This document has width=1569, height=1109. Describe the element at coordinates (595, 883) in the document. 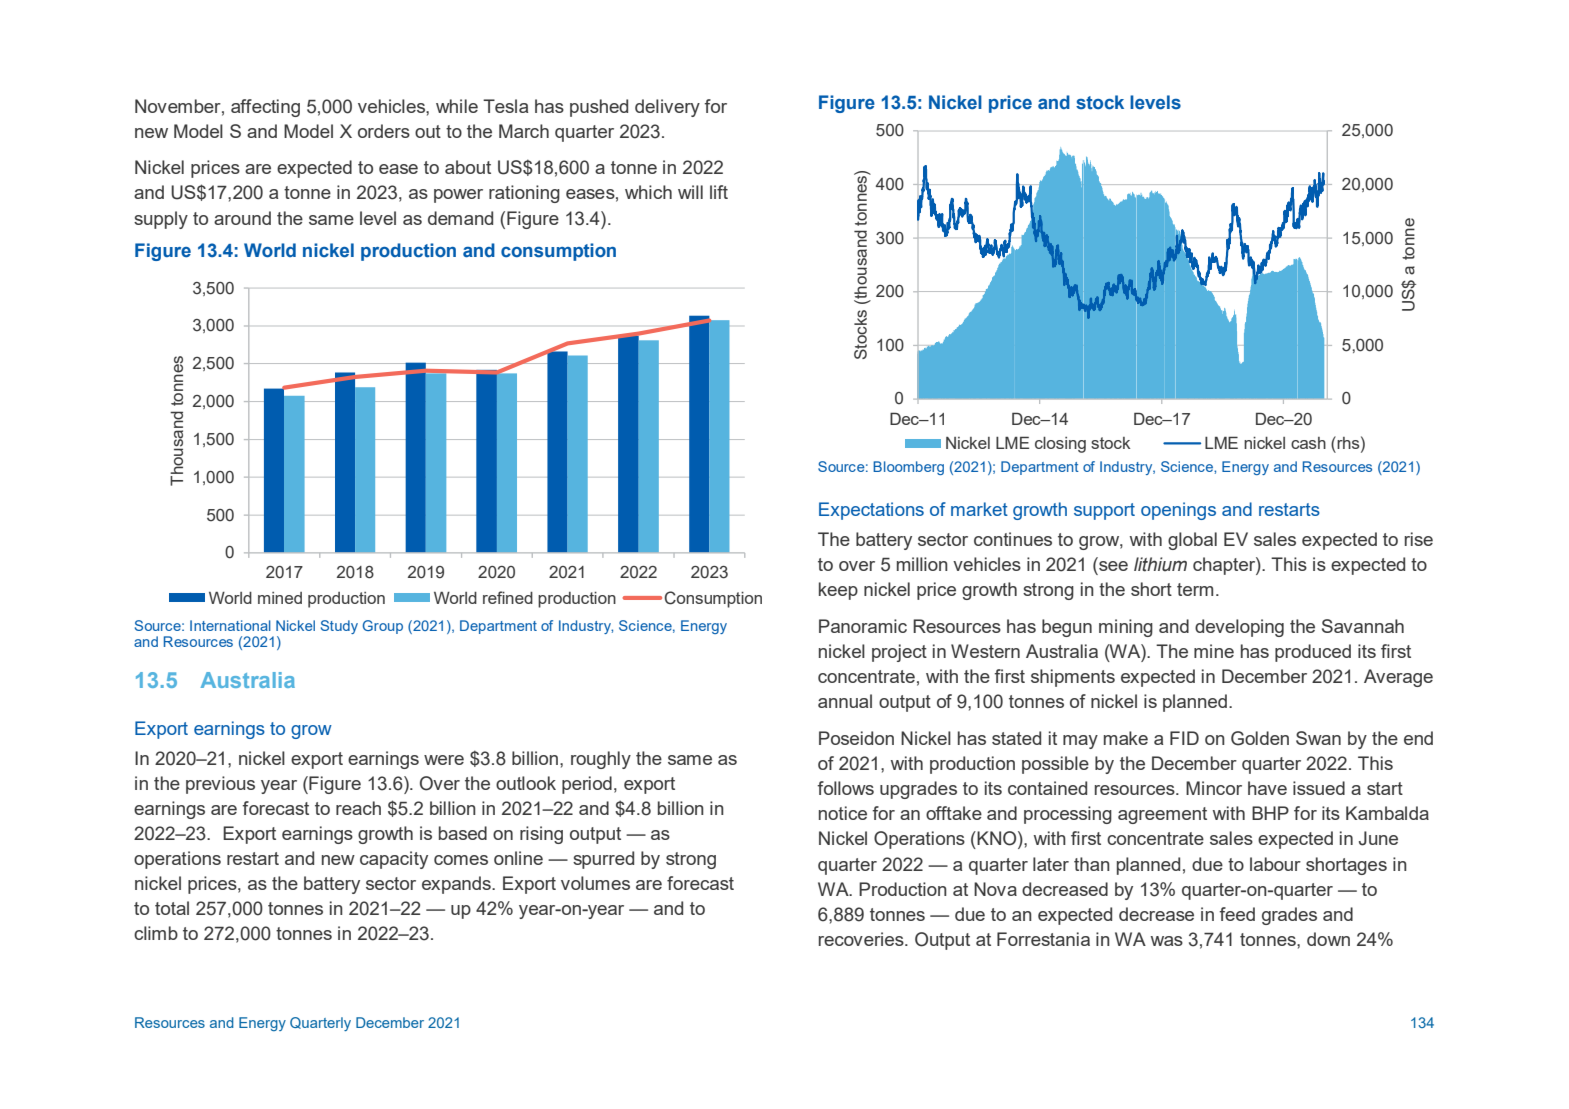

I see `volumes` at that location.
